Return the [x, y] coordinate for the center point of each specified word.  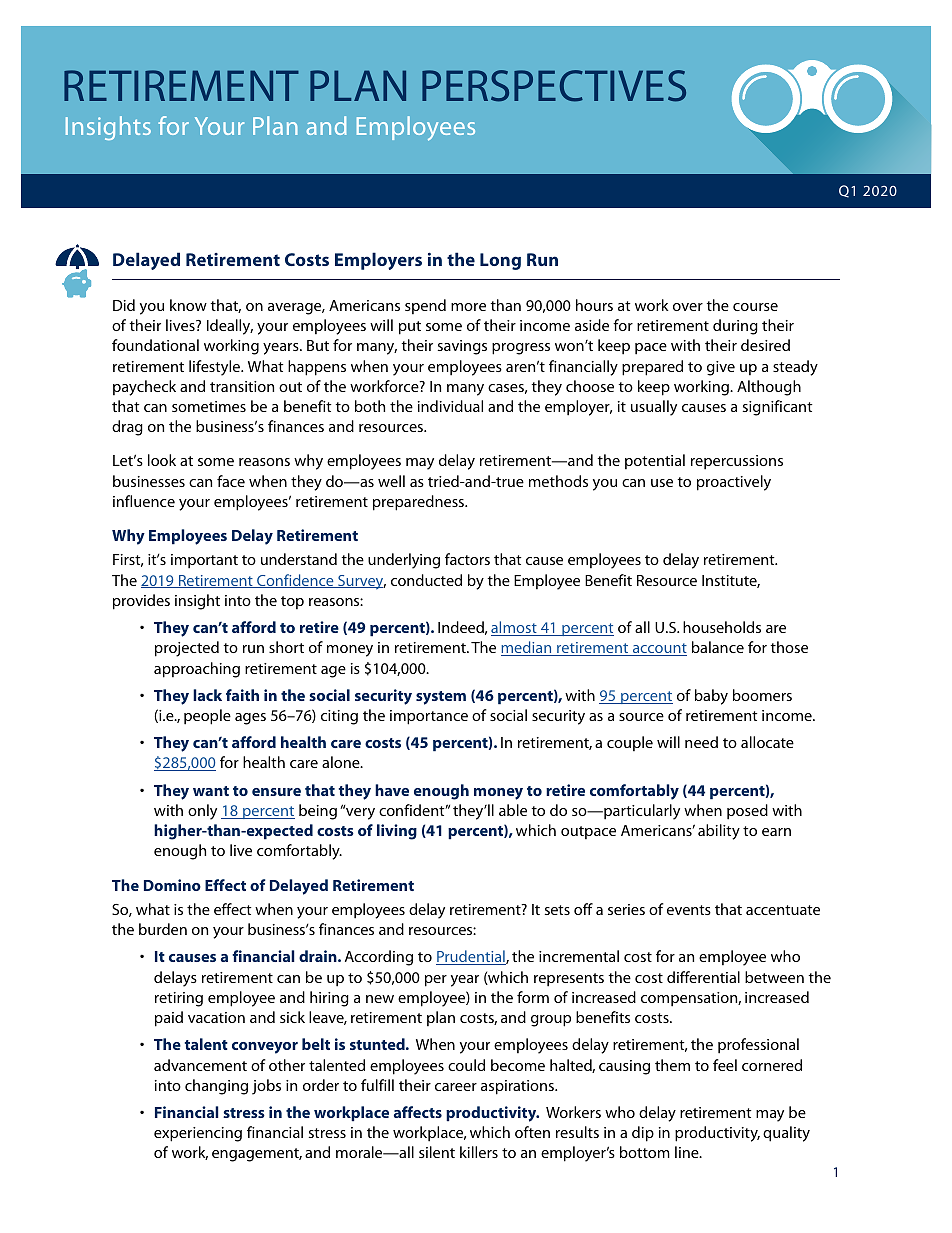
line [688, 1152]
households [722, 627]
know [188, 305]
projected [187, 649]
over [688, 307]
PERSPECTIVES [554, 86]
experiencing [198, 1134]
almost [515, 628]
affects [418, 1112]
